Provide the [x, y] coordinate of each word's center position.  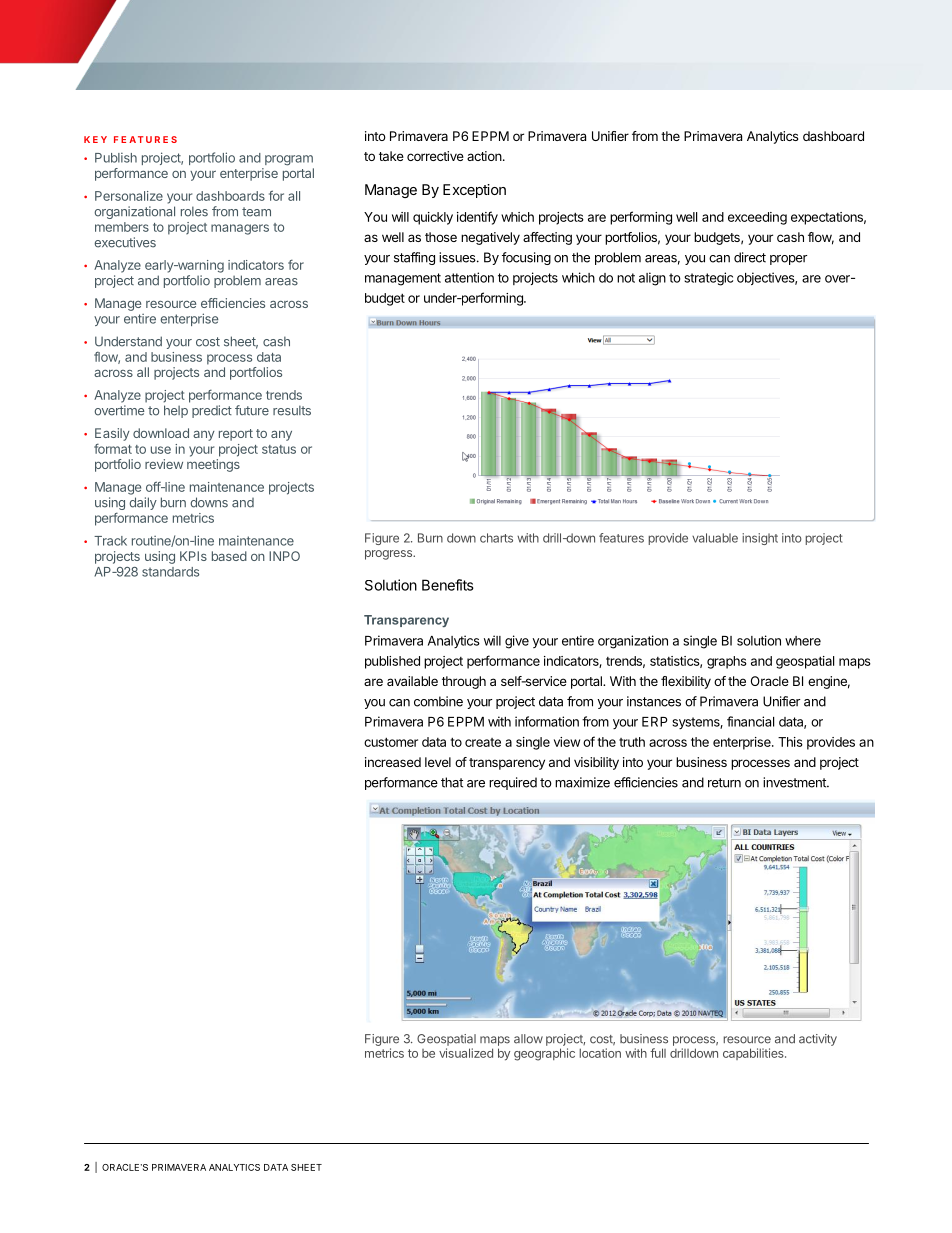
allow [528, 1039]
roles [194, 211]
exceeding [757, 218]
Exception [474, 191]
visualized [466, 1053]
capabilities [754, 1054]
